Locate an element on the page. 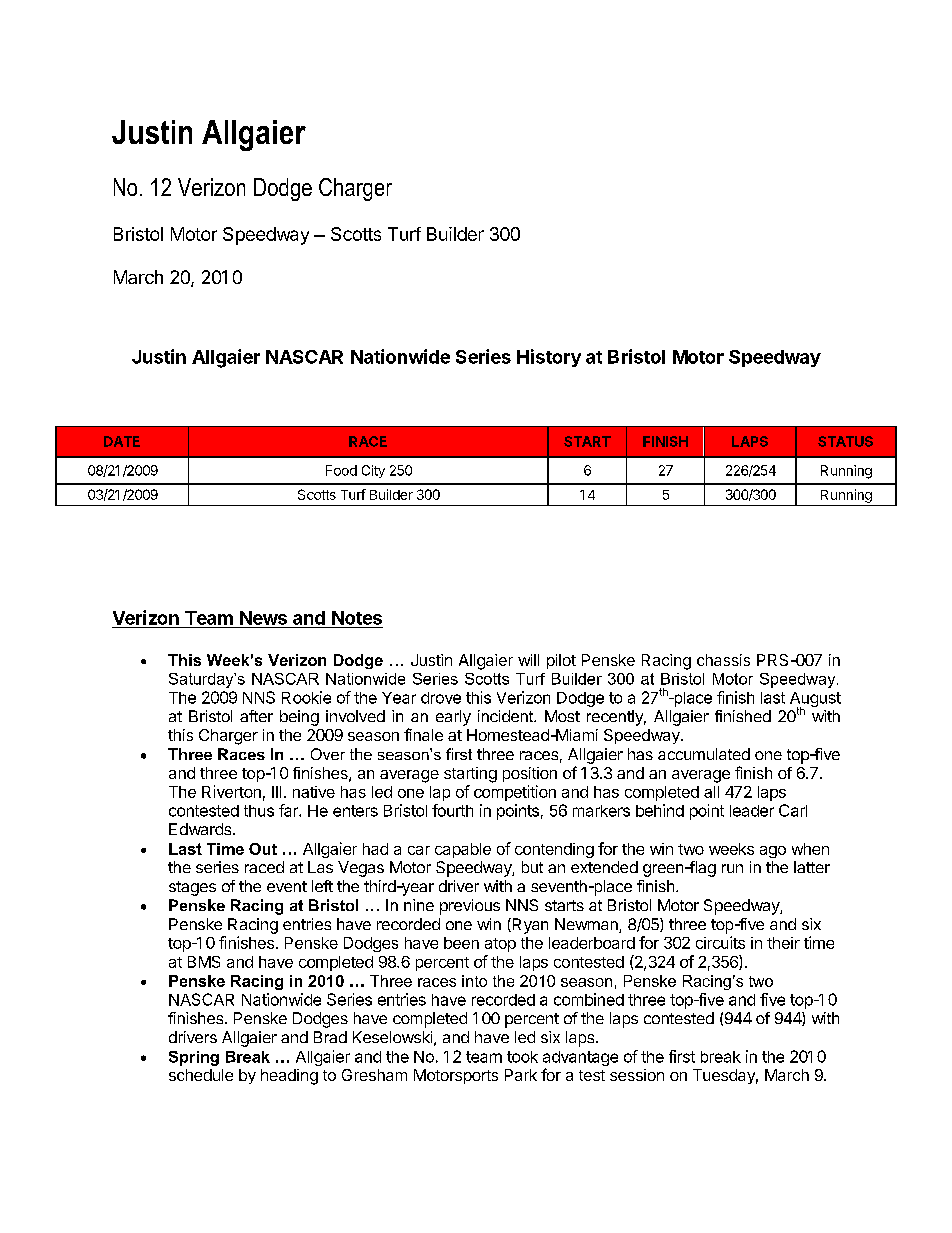  stages is located at coordinates (192, 888).
